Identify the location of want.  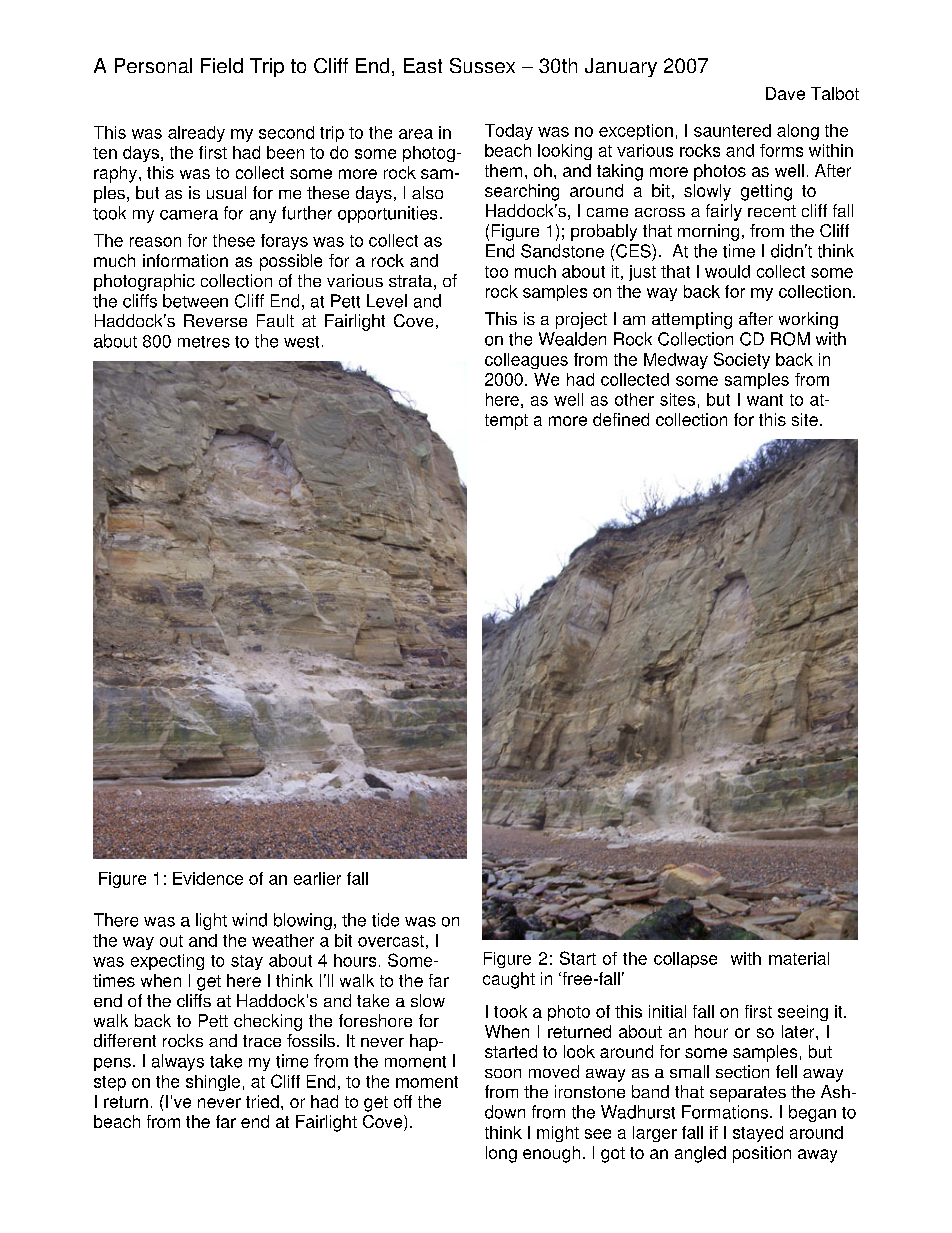
(765, 400).
